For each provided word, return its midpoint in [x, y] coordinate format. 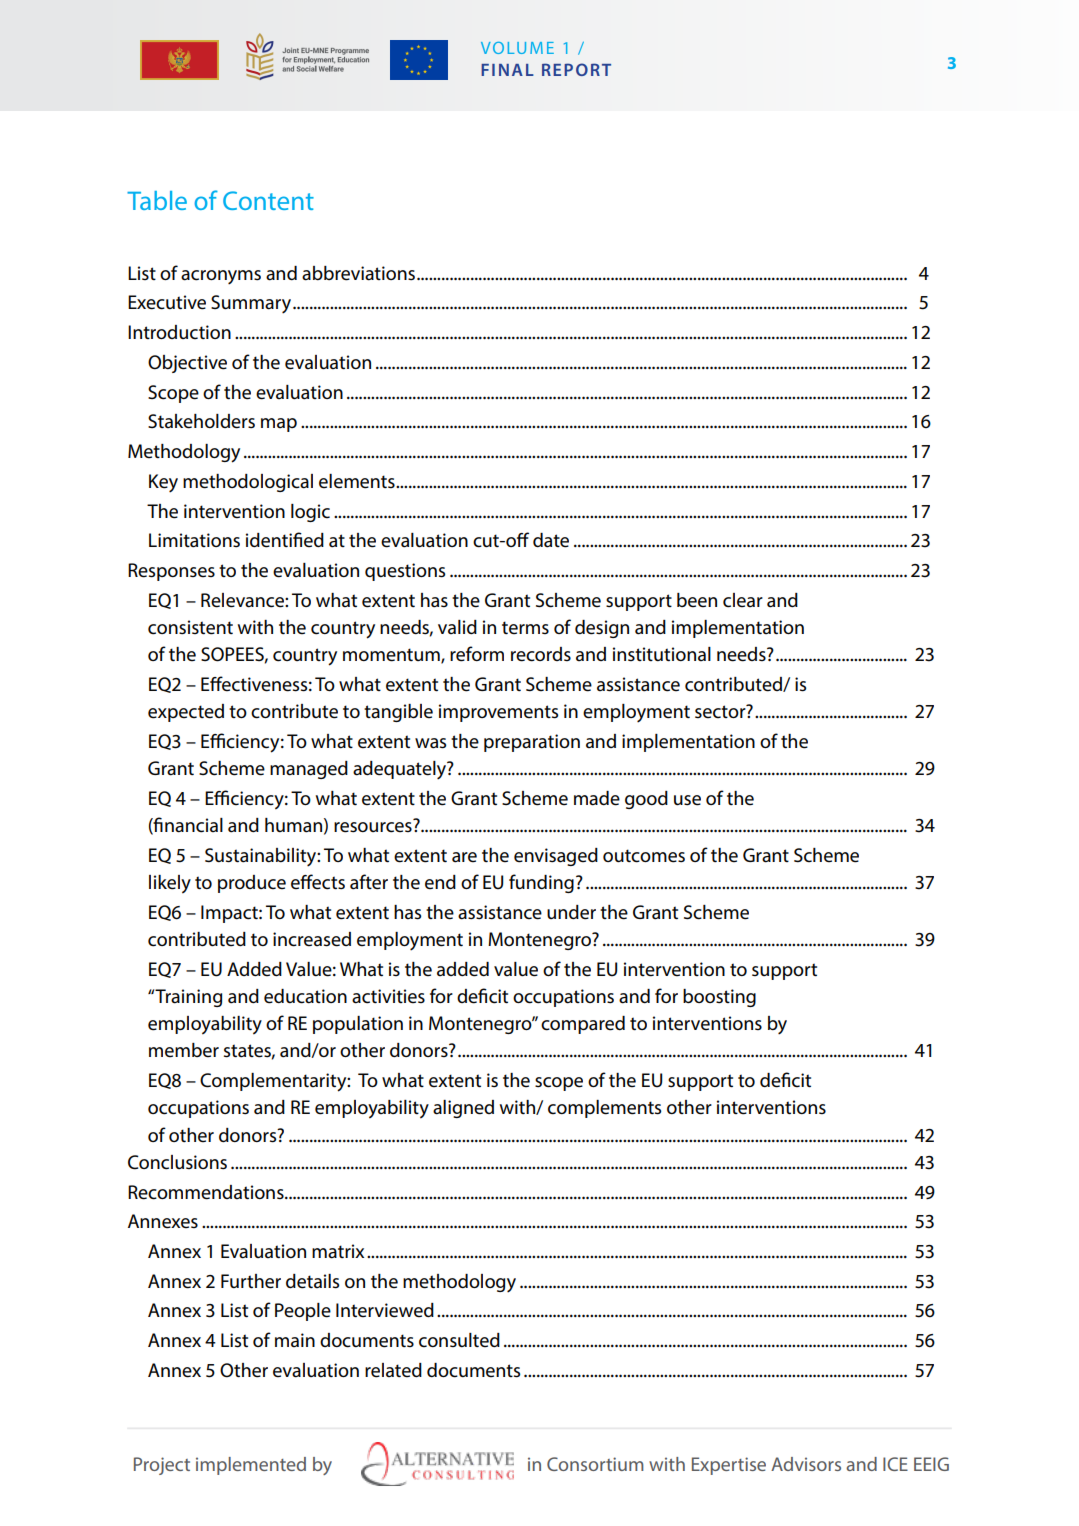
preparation [532, 743]
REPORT [576, 69]
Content [268, 200]
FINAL [507, 70]
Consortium [595, 1464]
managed [309, 770]
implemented [251, 1466]
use [687, 800]
